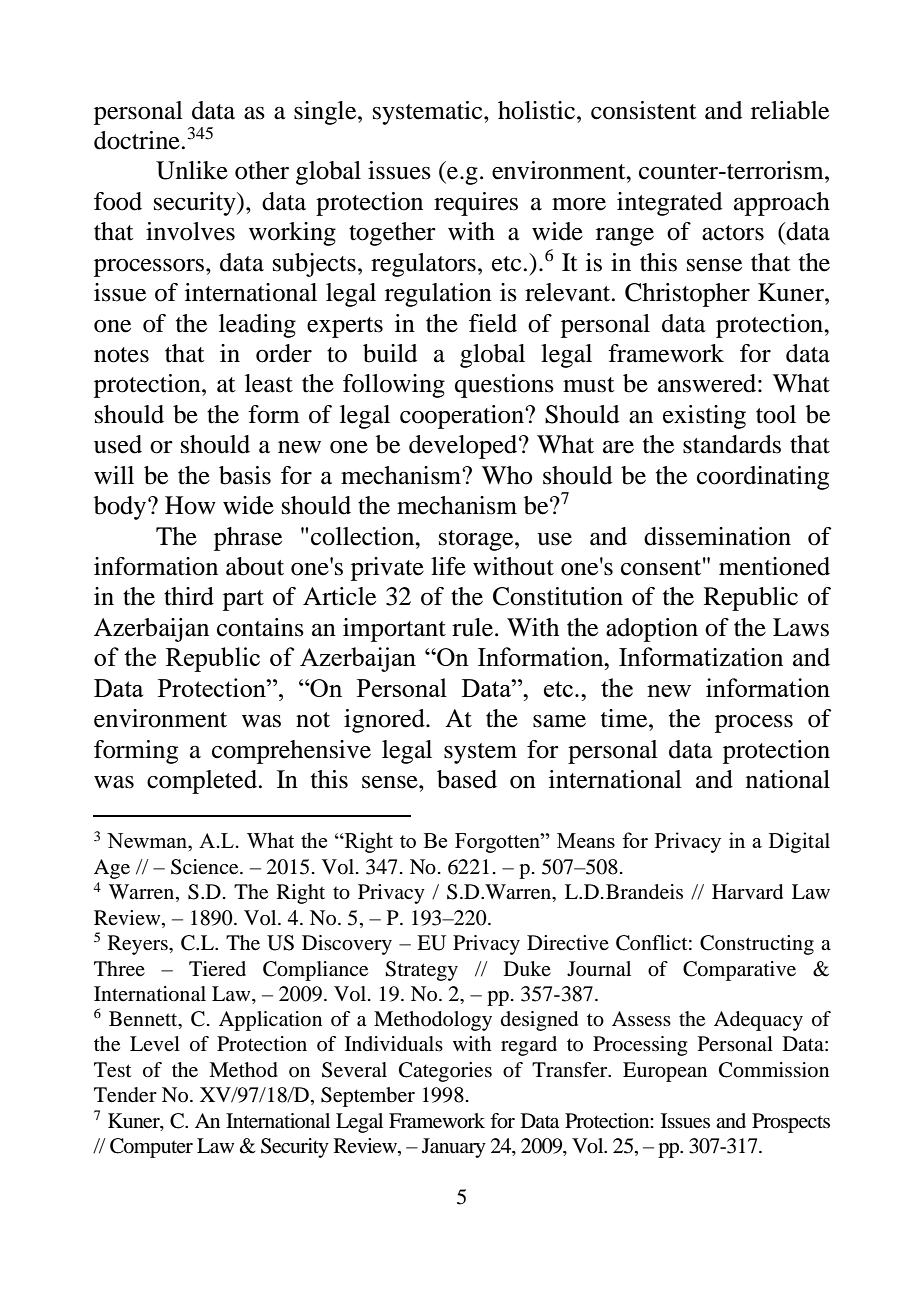 The height and width of the document is (1313, 924). What do you see at coordinates (202, 782) in the document?
I see `completed` at bounding box center [202, 782].
